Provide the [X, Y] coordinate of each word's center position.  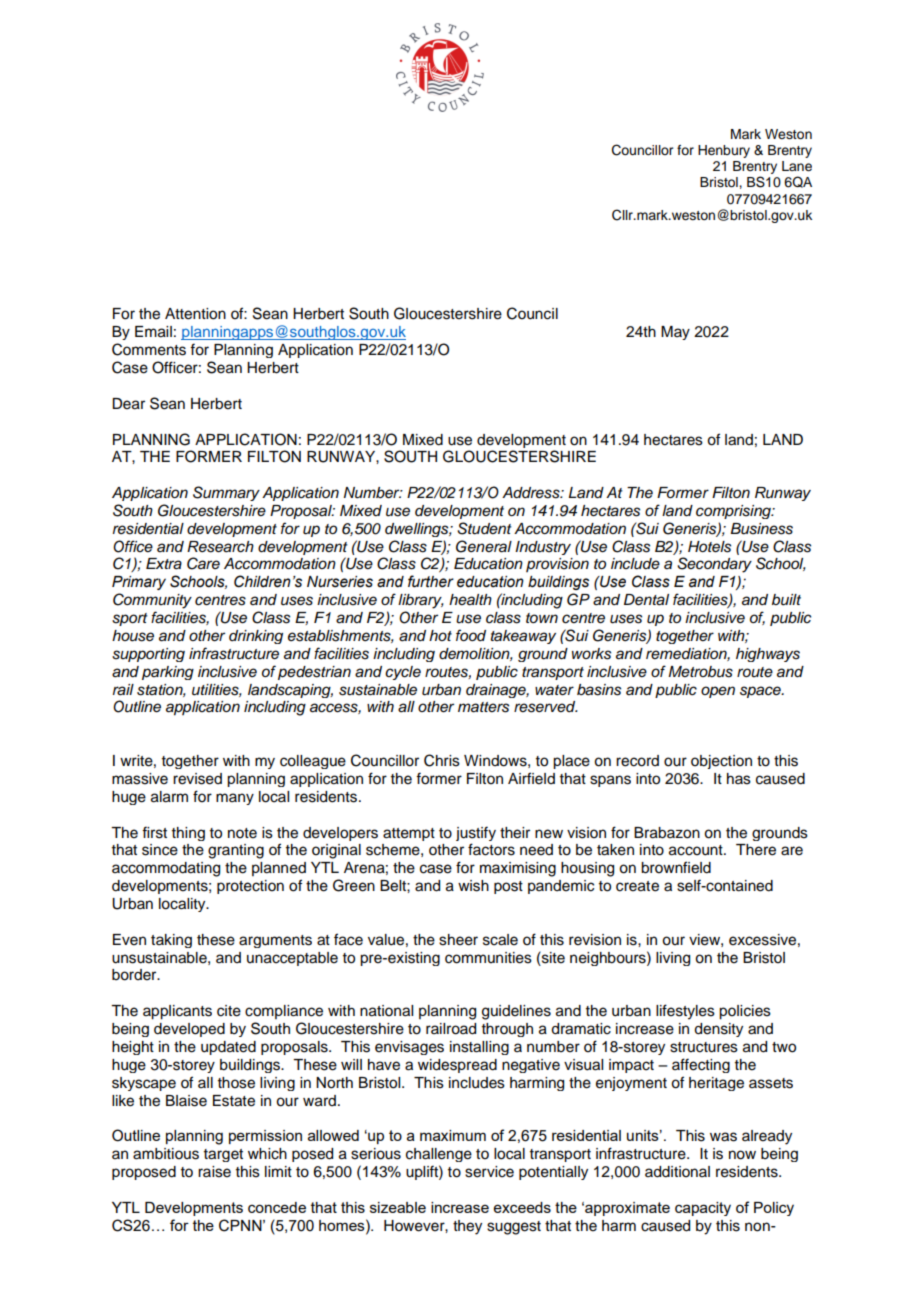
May [675, 333]
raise [214, 1172]
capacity [703, 1209]
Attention [195, 314]
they [467, 1227]
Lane [797, 166]
